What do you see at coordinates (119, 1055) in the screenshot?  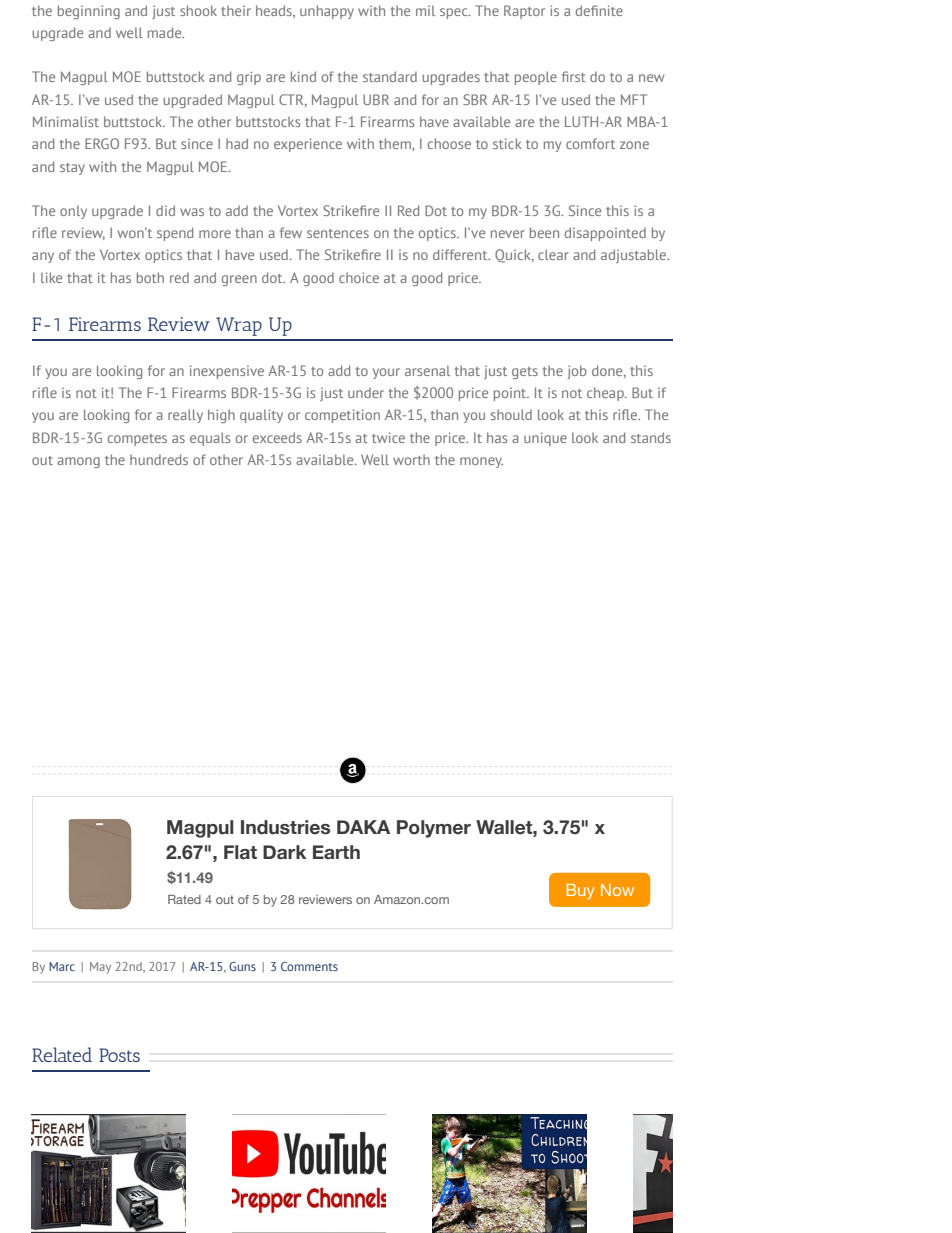 I see `Posts` at bounding box center [119, 1055].
